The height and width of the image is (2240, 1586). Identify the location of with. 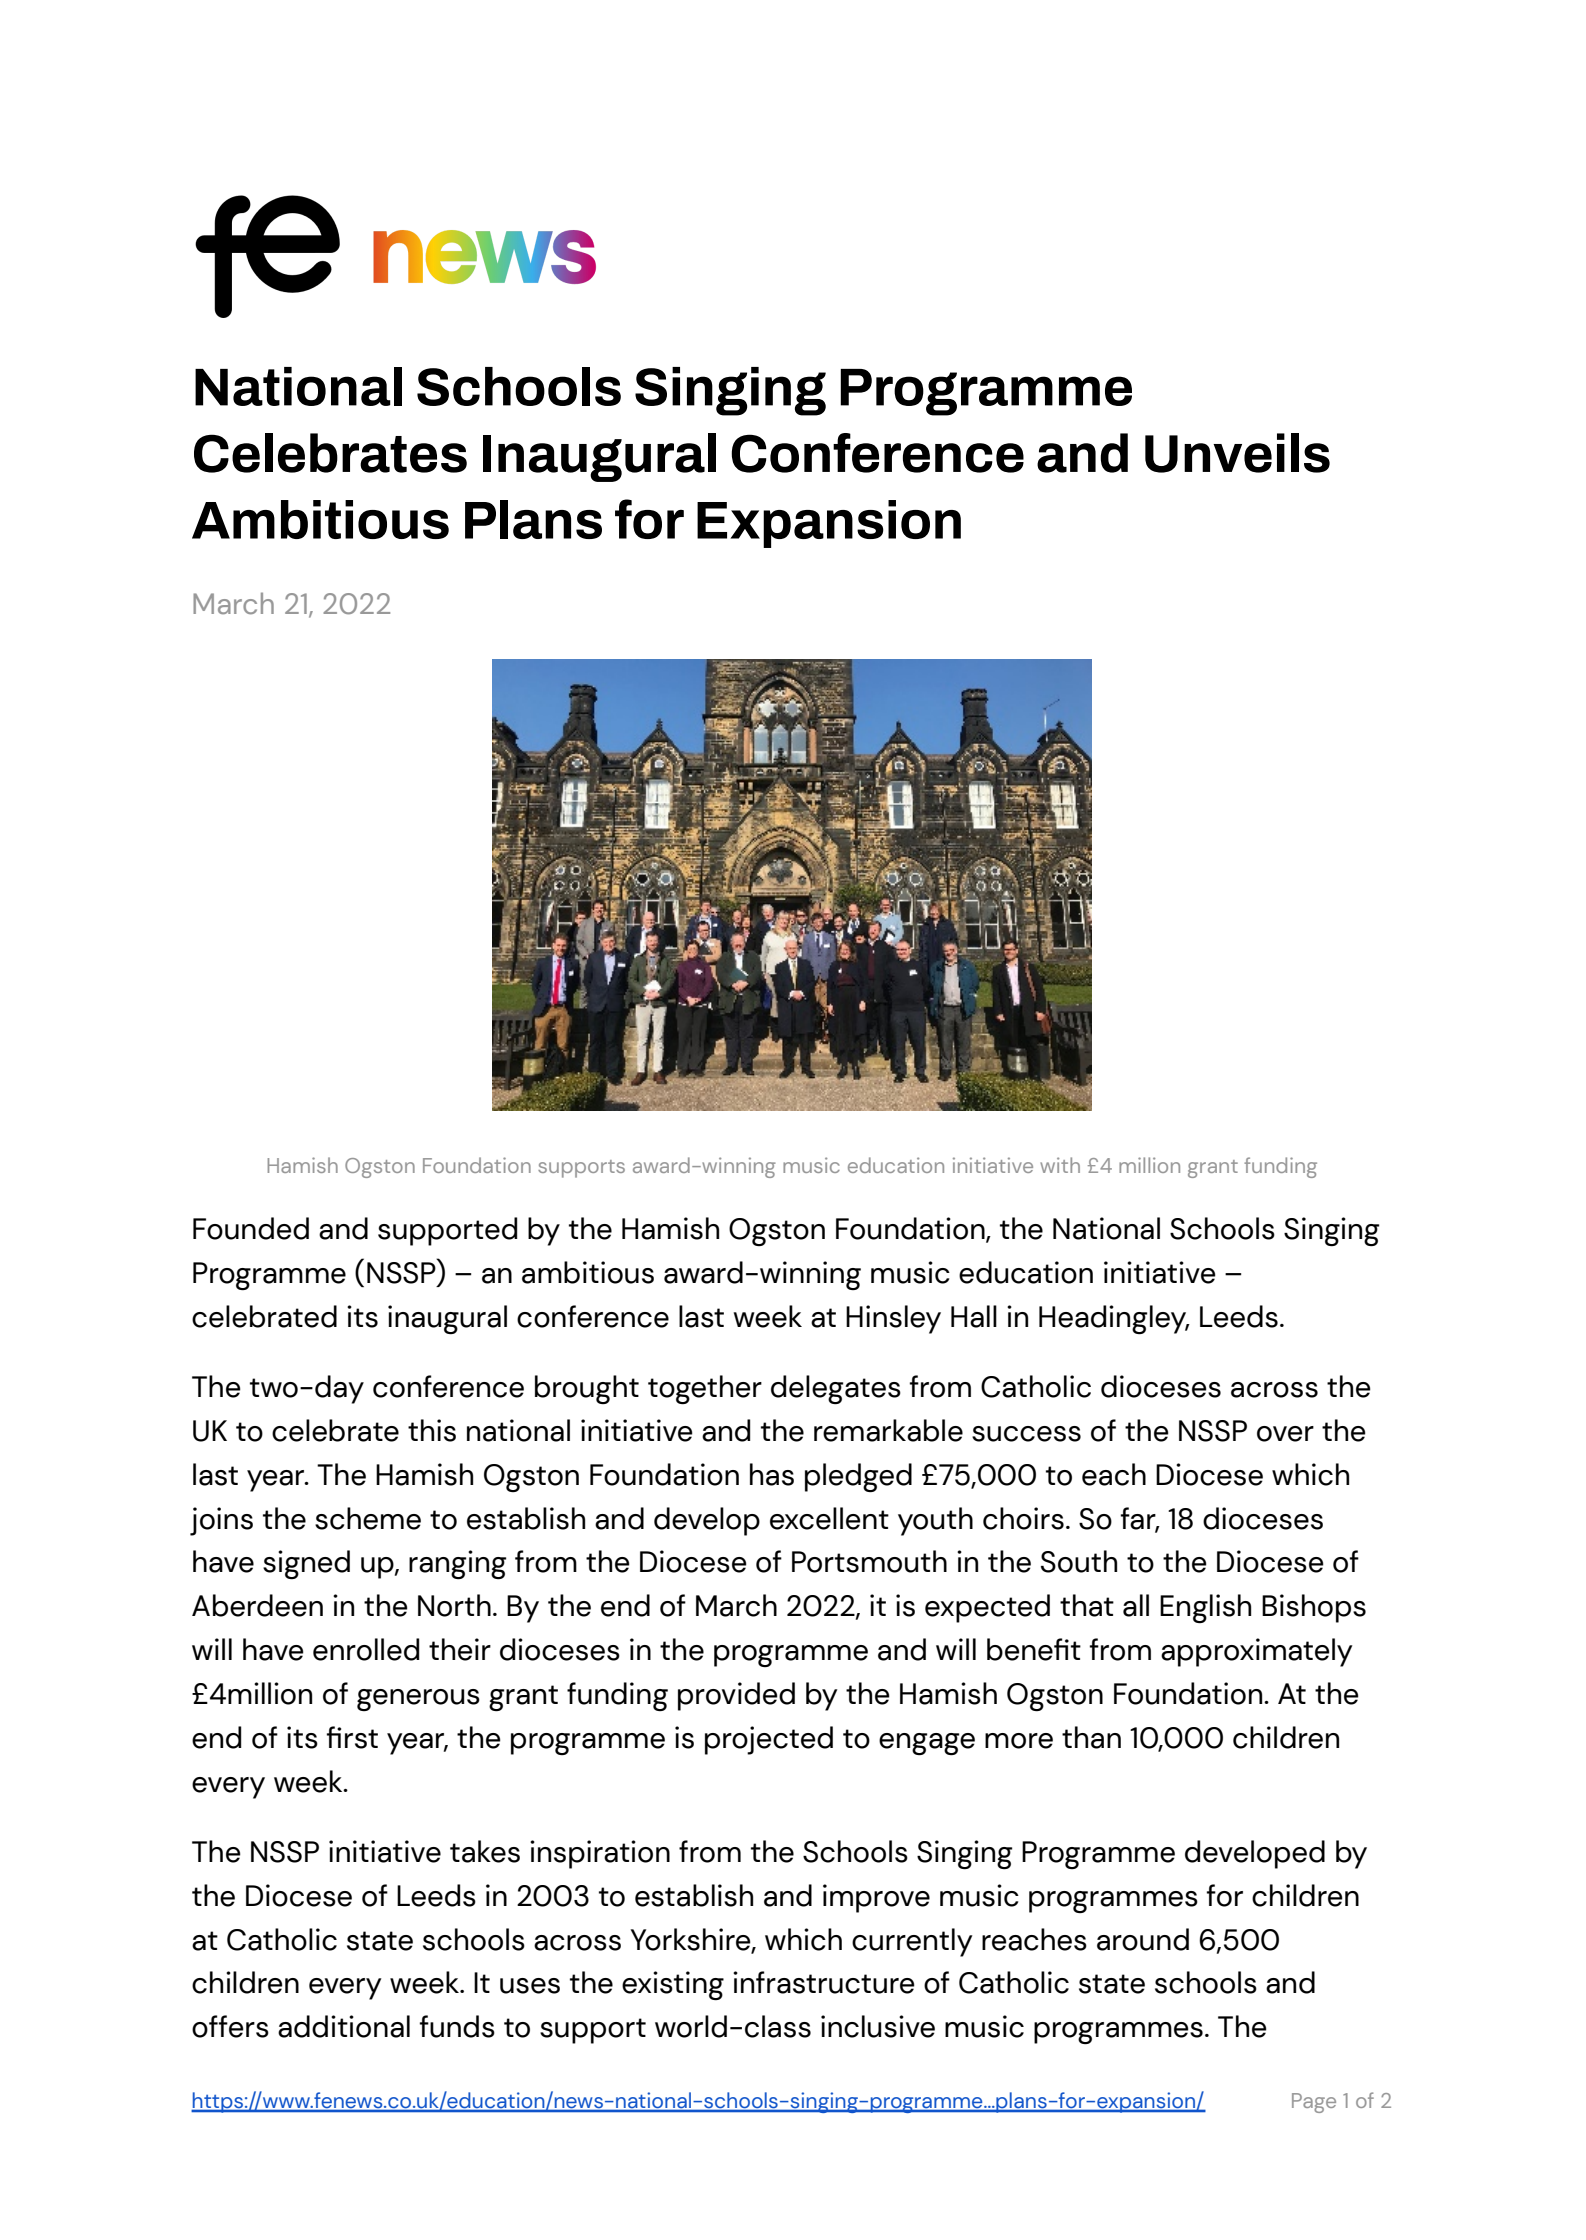
(1060, 1165).
